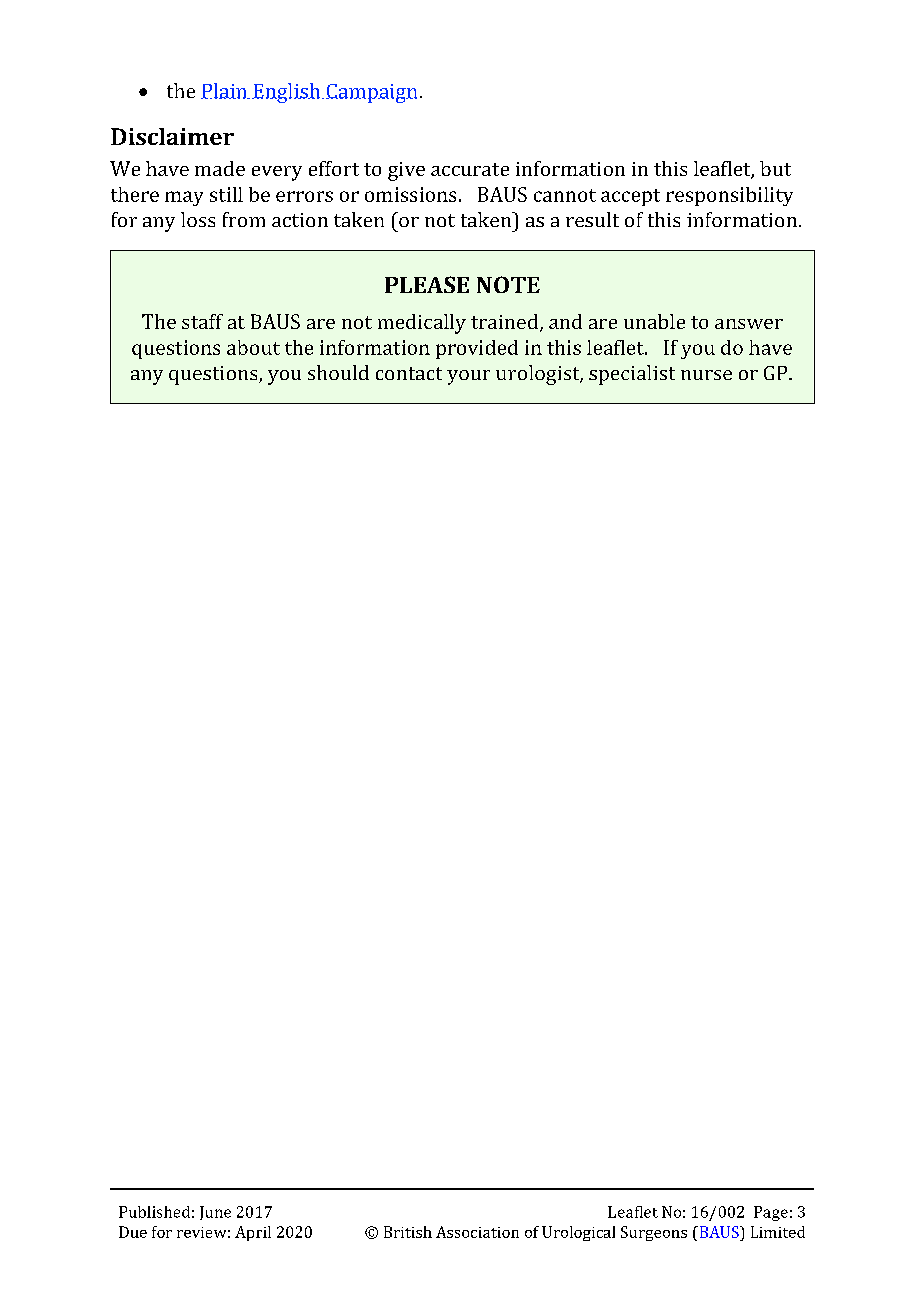  Describe the element at coordinates (470, 169) in the screenshot. I see `accurate` at that location.
